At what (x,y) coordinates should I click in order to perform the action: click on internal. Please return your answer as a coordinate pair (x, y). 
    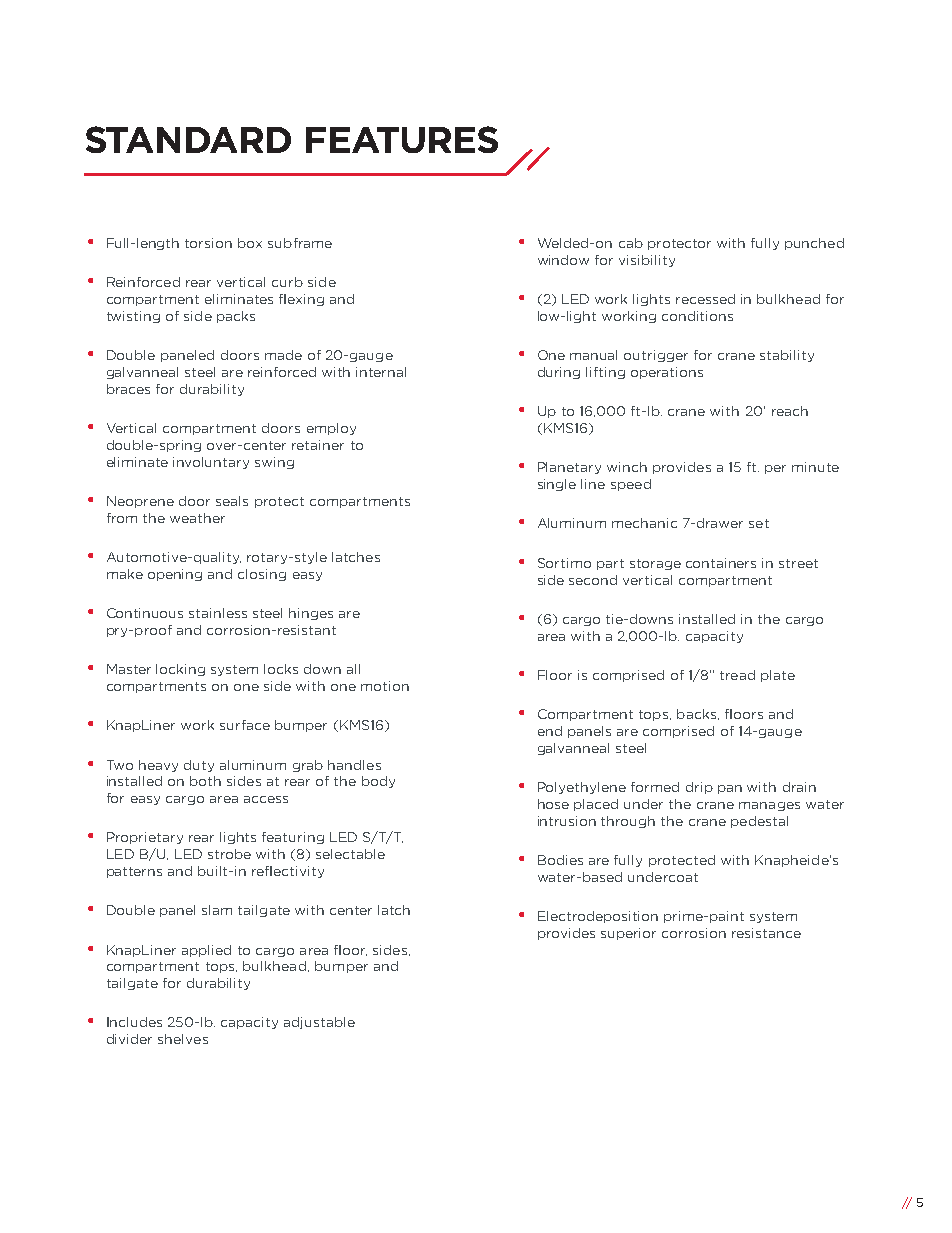
    Looking at the image, I should click on (381, 372).
